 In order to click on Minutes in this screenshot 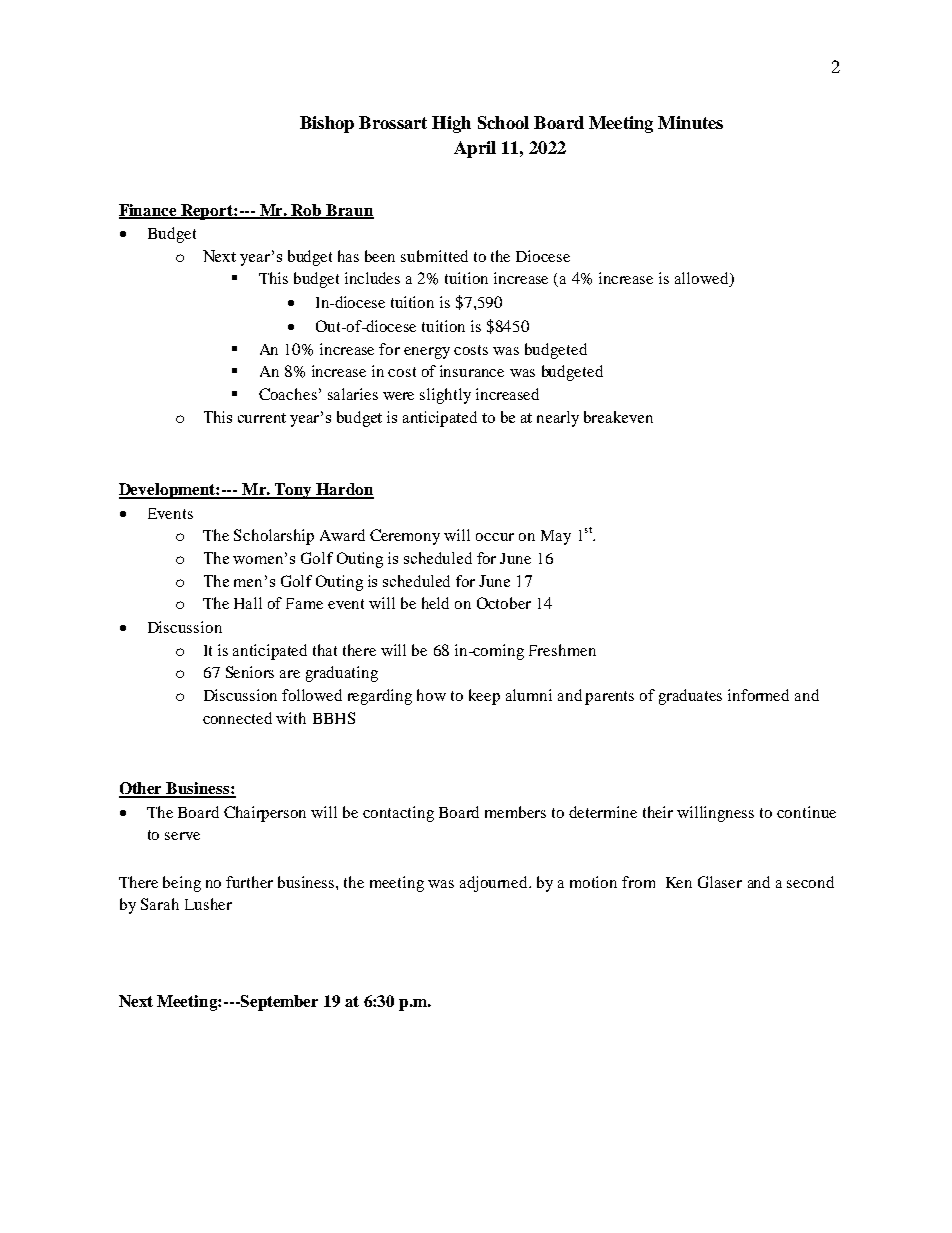, I will do `click(690, 122)`.
